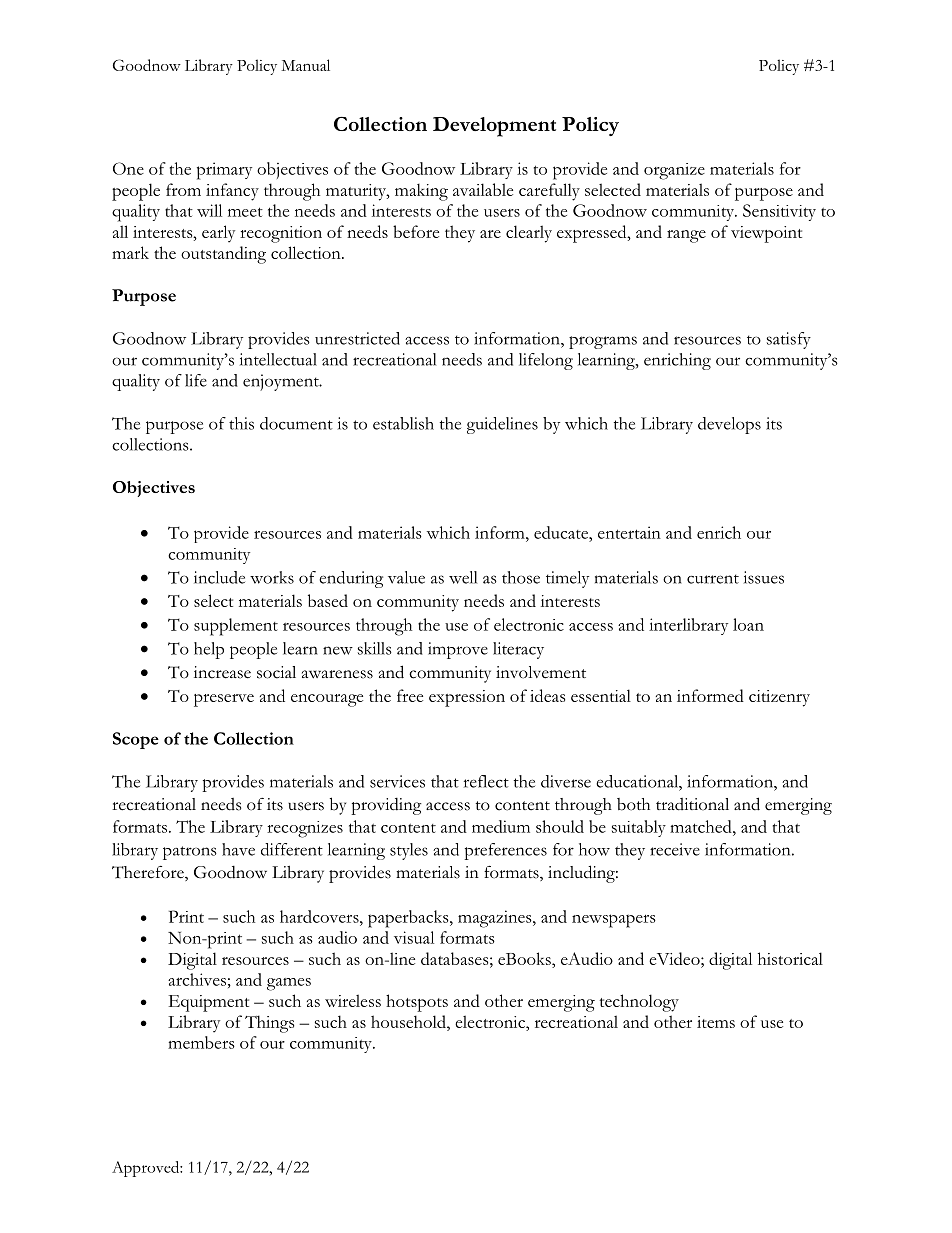  What do you see at coordinates (208, 1003) in the document?
I see `Equipment` at bounding box center [208, 1003].
